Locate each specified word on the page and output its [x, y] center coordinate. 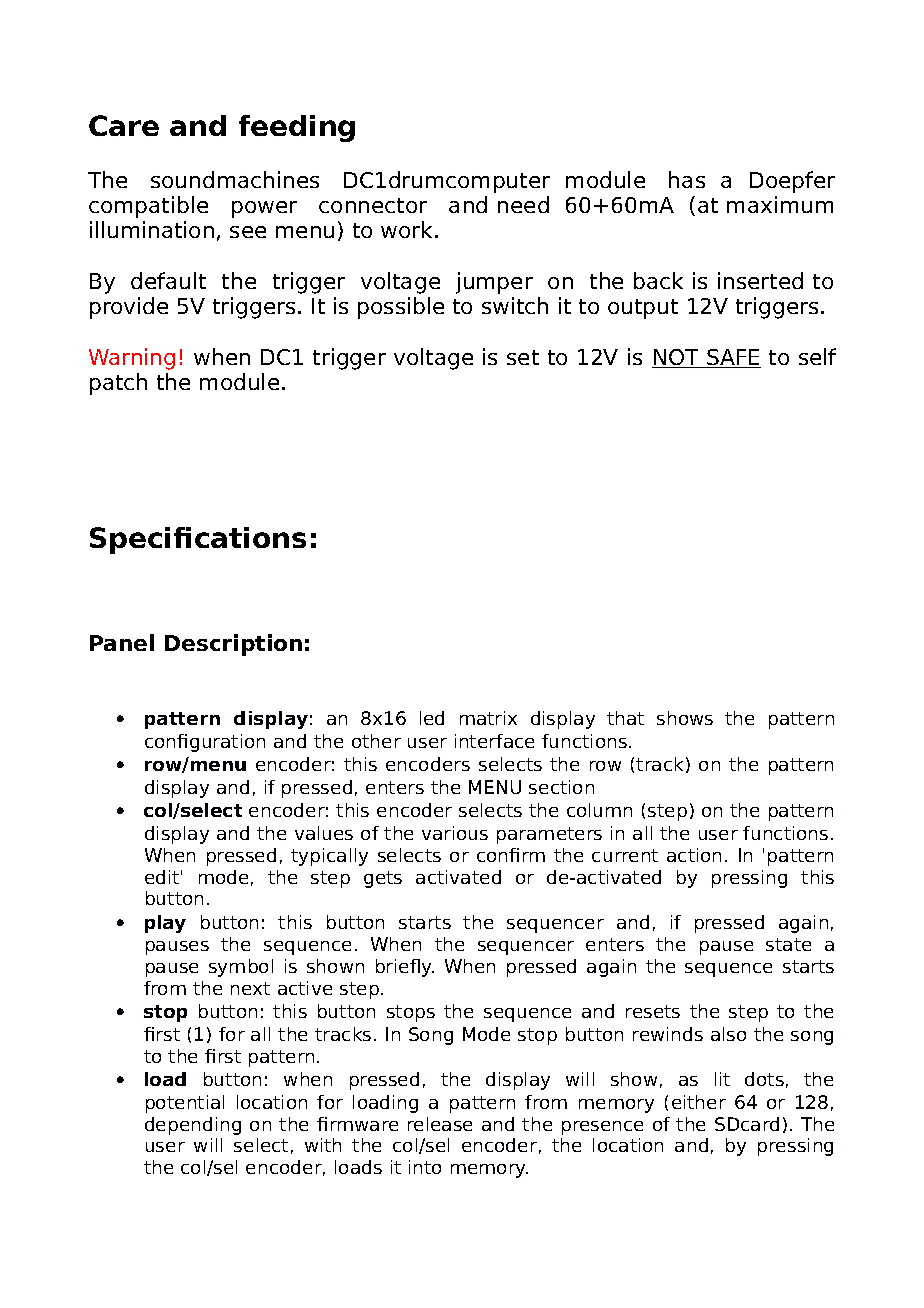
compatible [148, 207]
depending [193, 1126]
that [625, 718]
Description [233, 645]
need [523, 204]
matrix [488, 718]
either [699, 1102]
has [687, 179]
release [440, 1124]
